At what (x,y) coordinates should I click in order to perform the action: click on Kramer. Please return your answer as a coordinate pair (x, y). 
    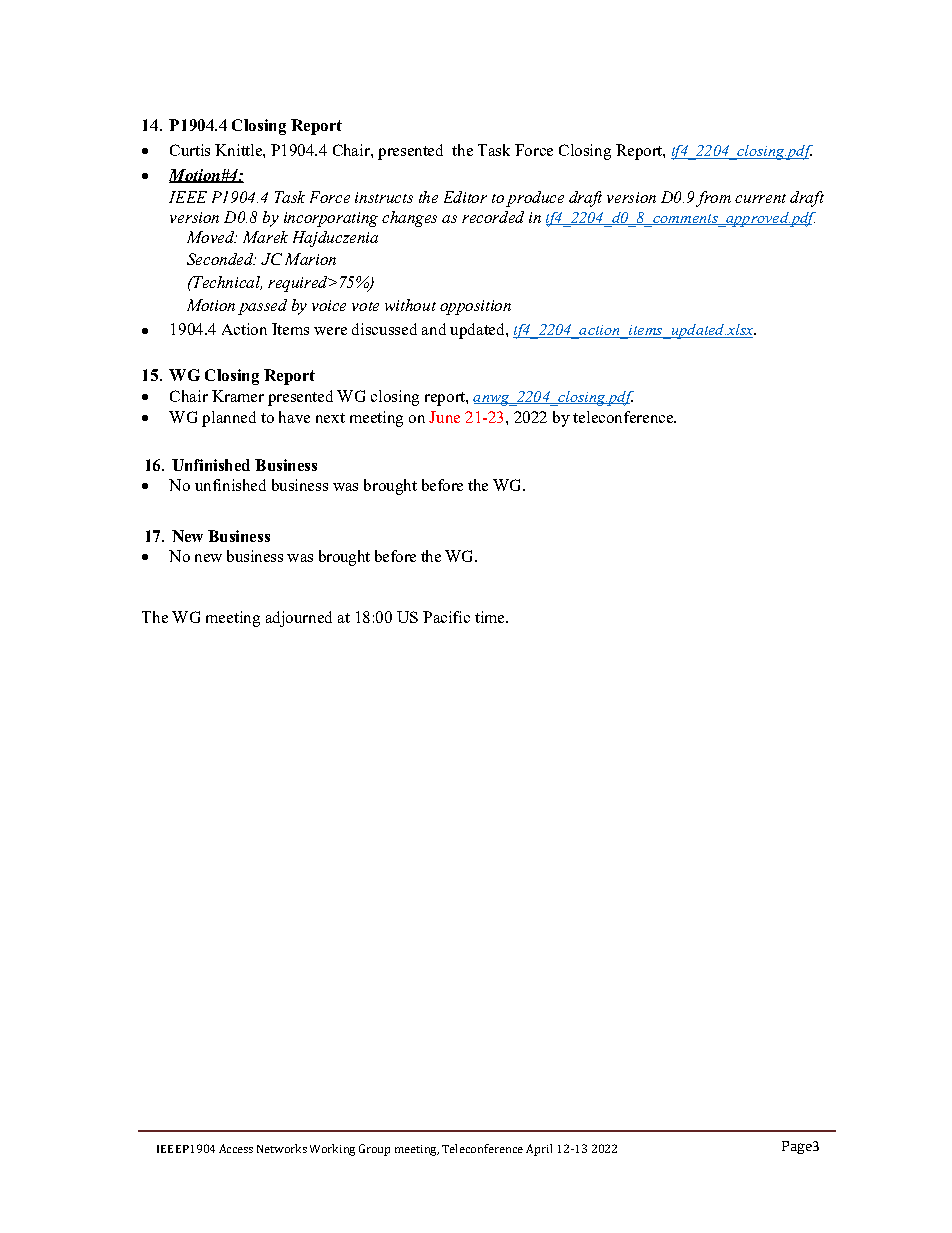
    Looking at the image, I should click on (238, 396).
